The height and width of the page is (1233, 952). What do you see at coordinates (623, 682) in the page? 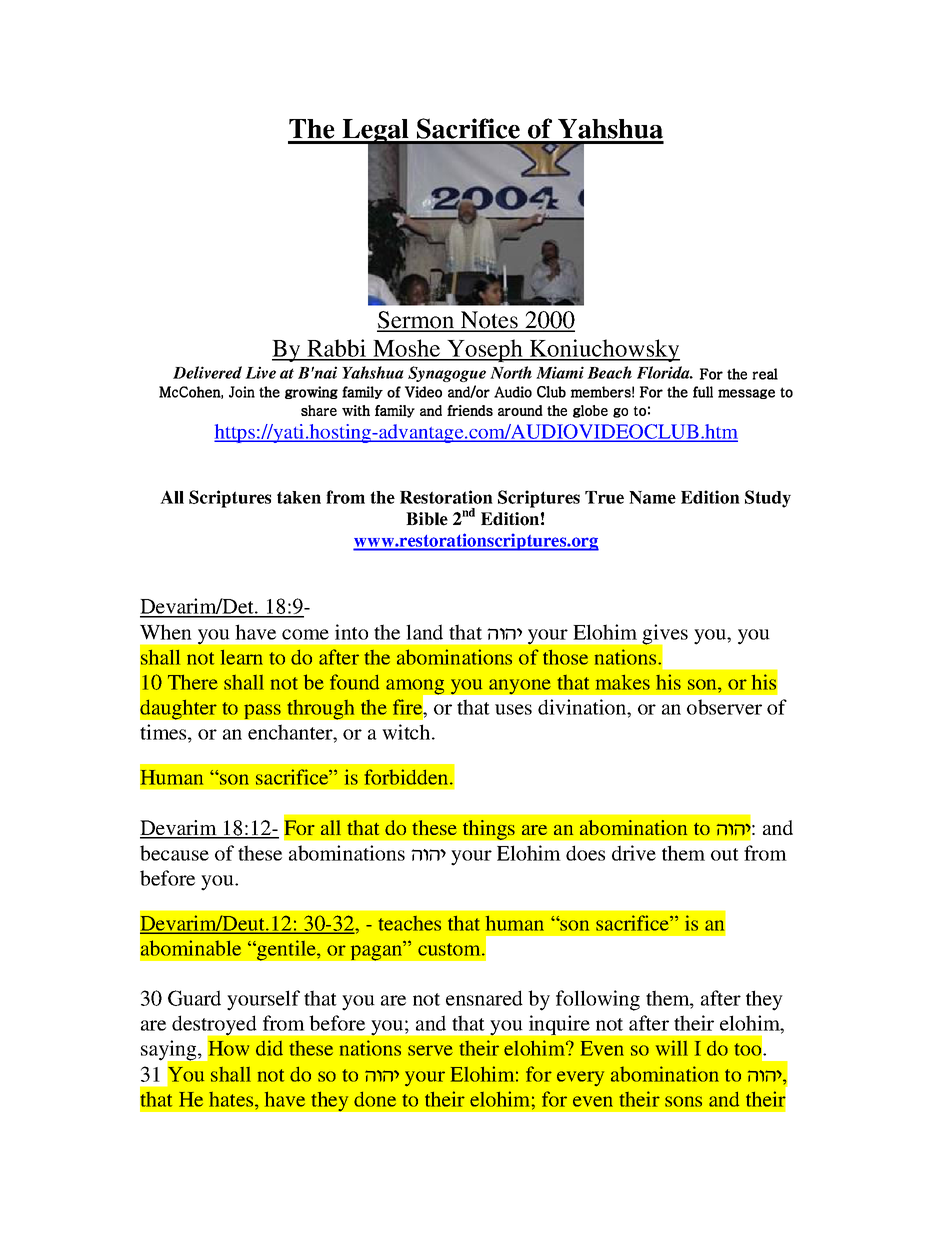
I see `makes` at bounding box center [623, 682].
